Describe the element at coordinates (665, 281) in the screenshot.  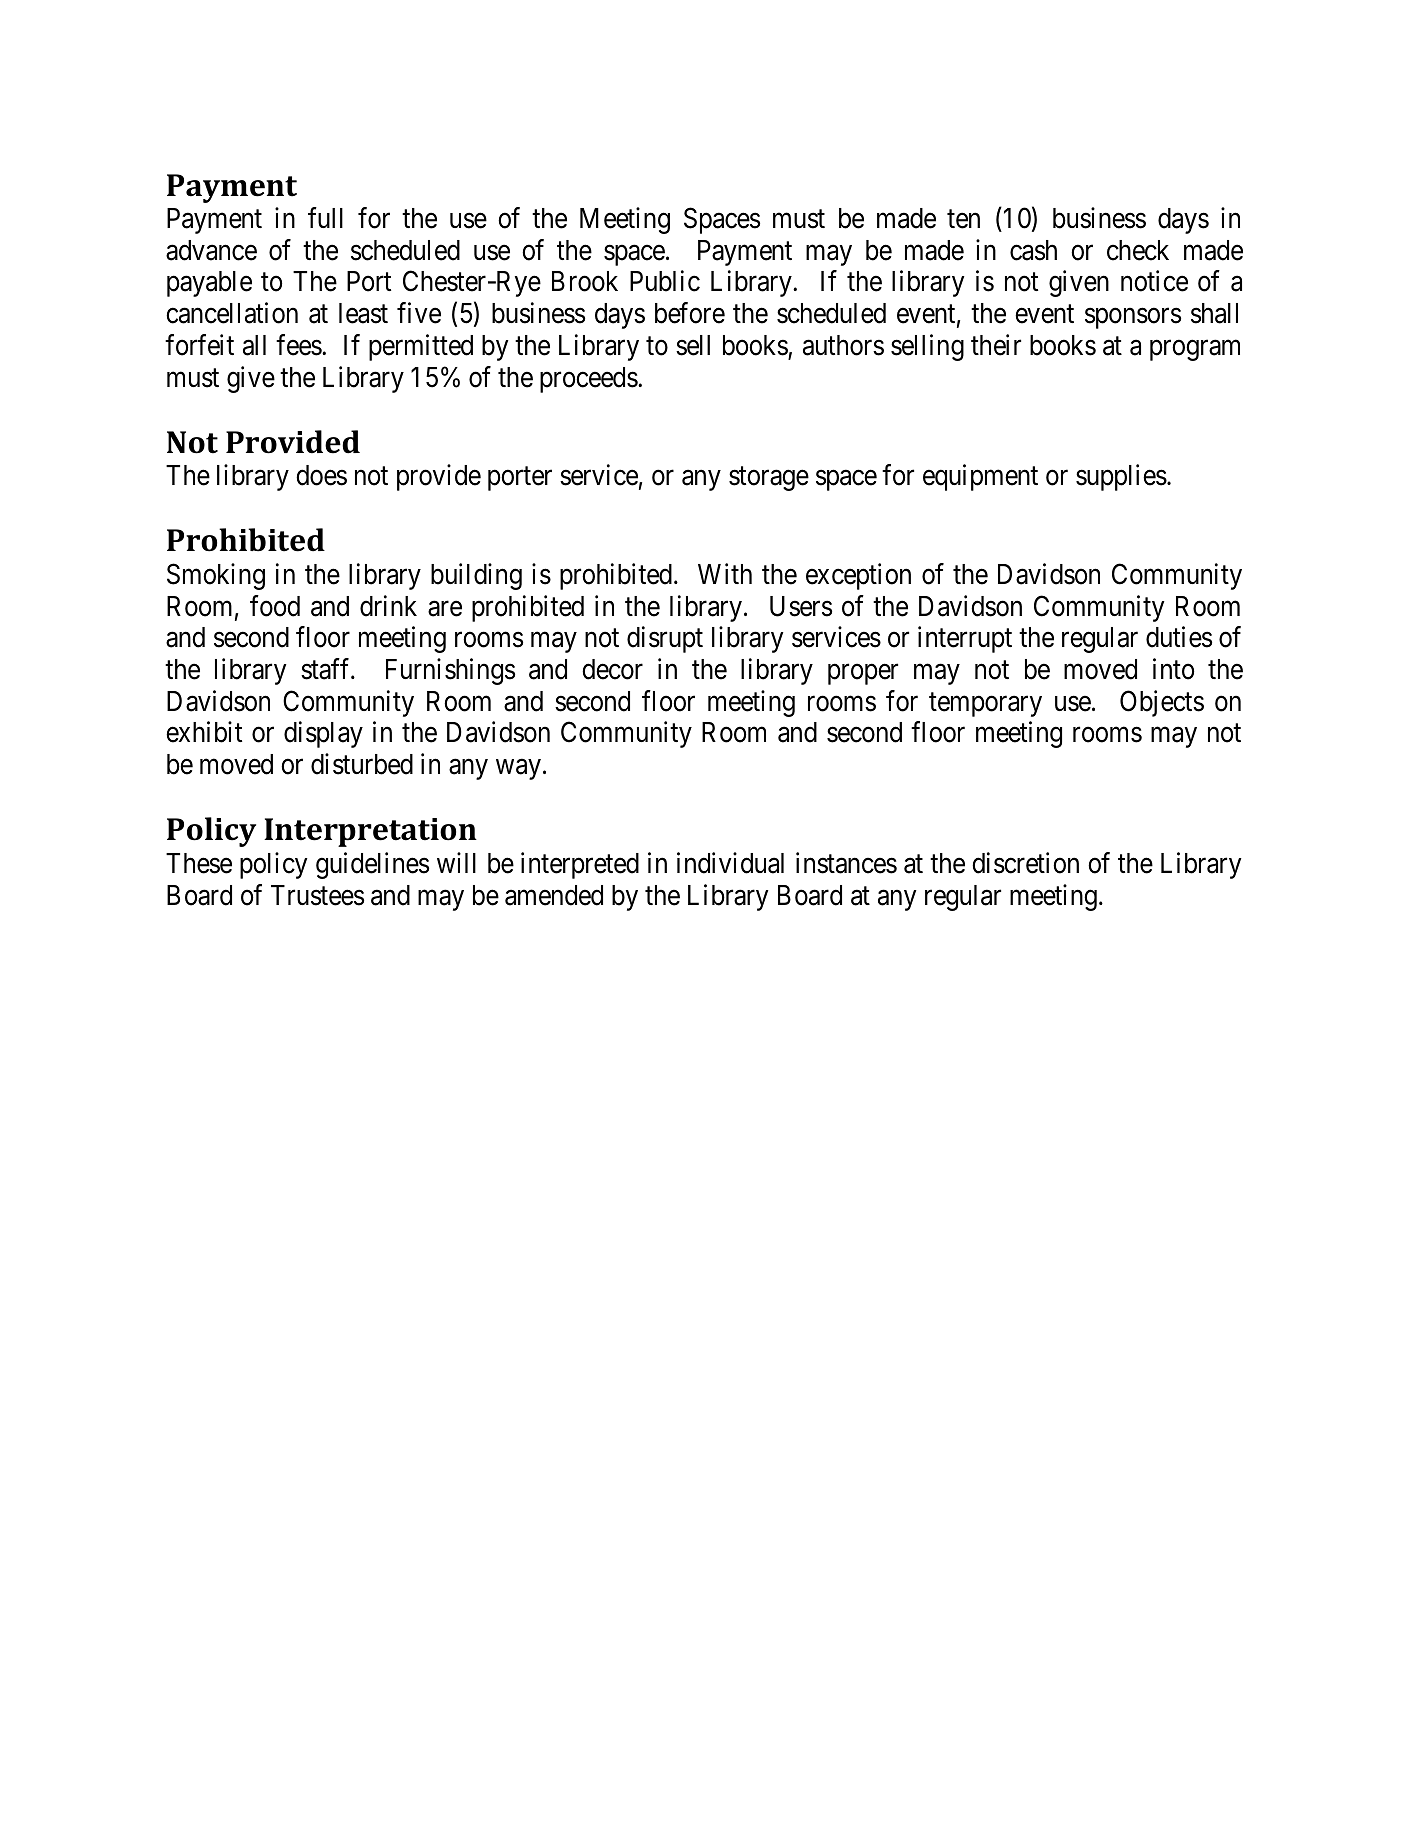
I see `Public` at that location.
